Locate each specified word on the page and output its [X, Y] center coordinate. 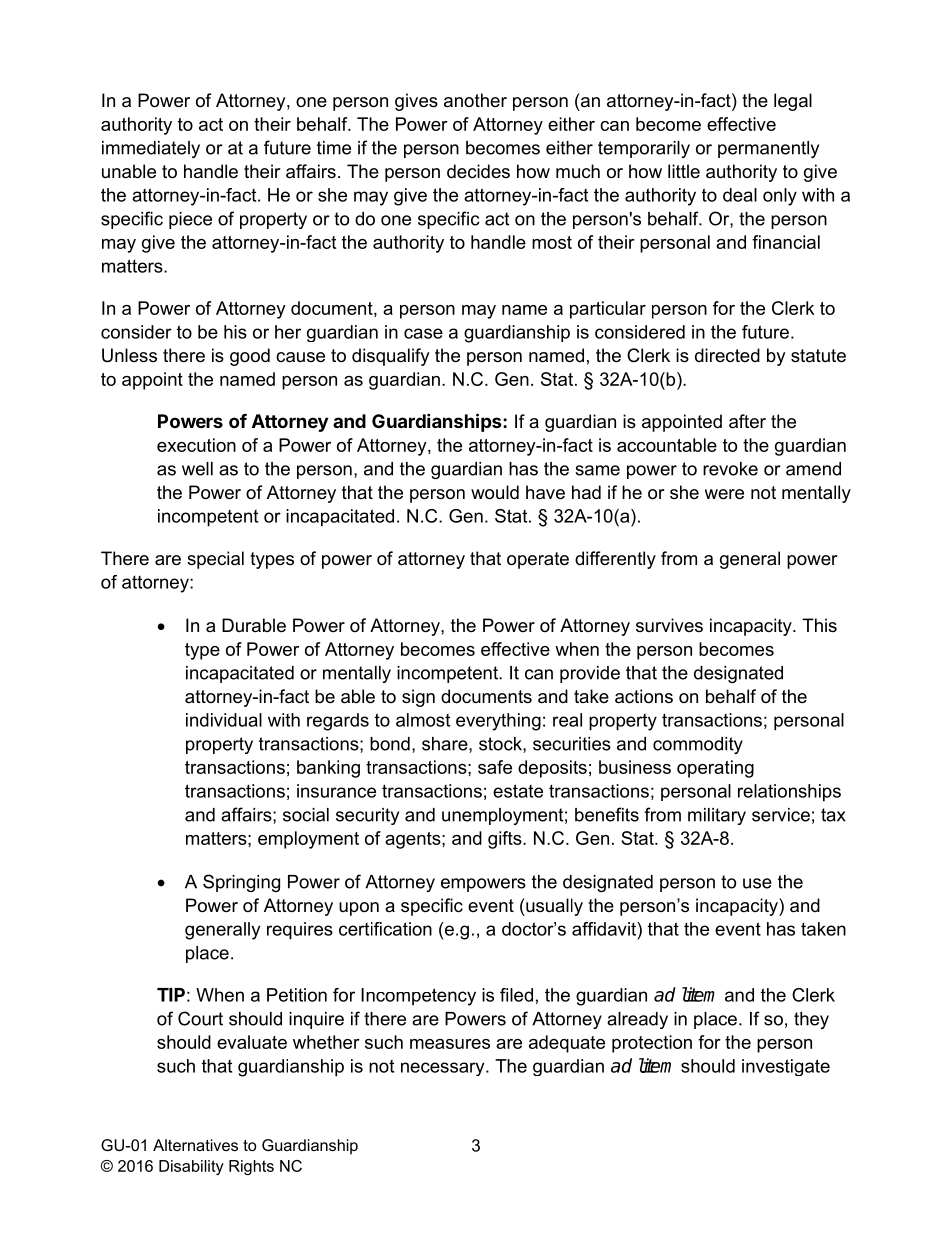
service [781, 815]
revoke [730, 469]
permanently [768, 149]
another [475, 100]
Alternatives [195, 1145]
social [306, 815]
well [197, 469]
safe [495, 767]
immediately [151, 149]
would [495, 492]
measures [450, 1044]
